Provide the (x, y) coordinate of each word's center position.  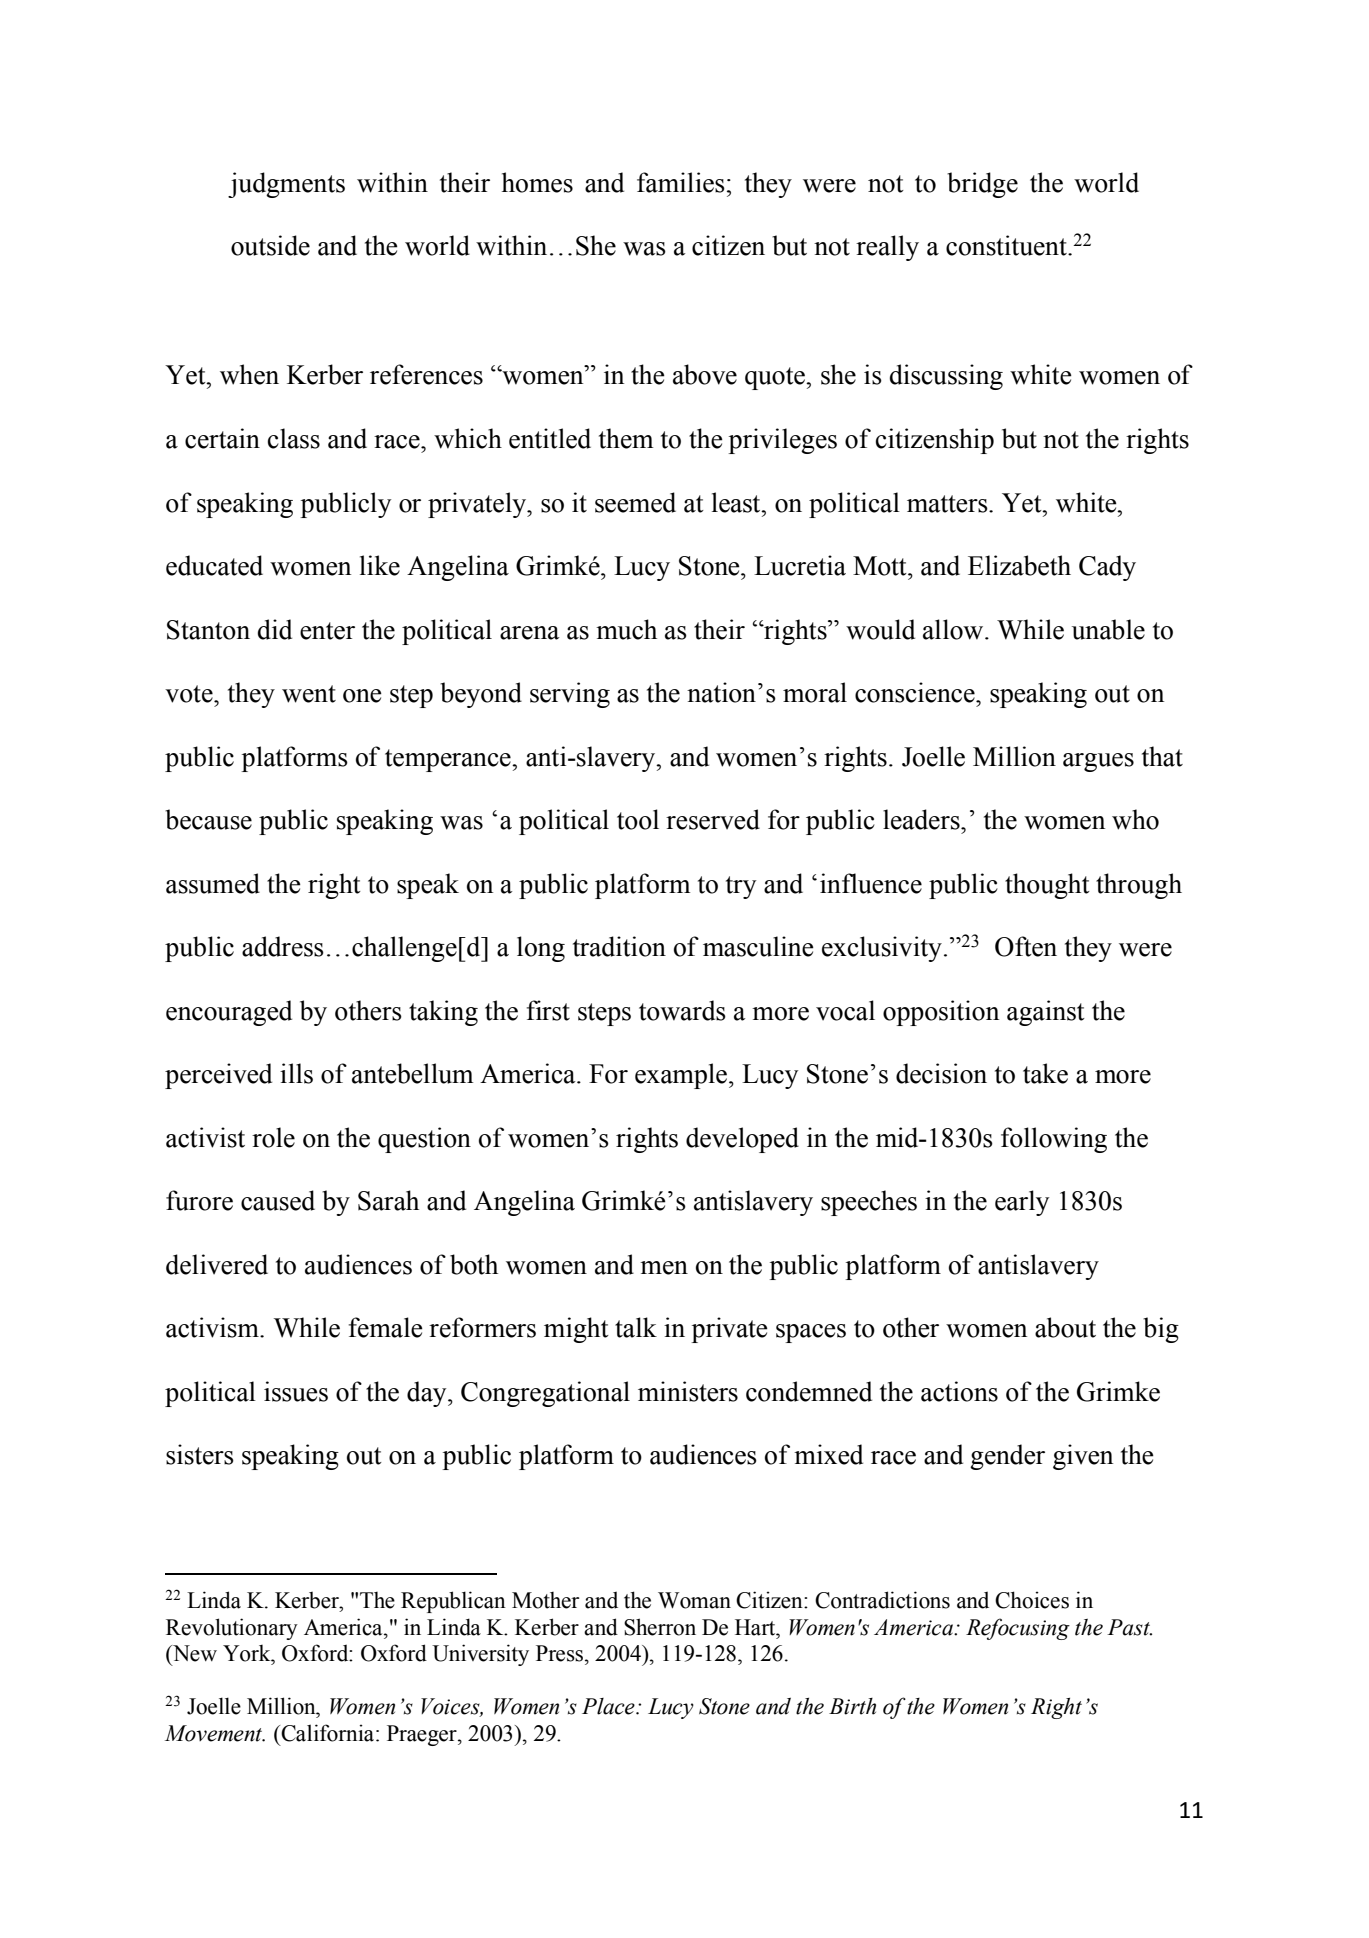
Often (1026, 946)
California (328, 1733)
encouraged (229, 1013)
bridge (982, 185)
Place (609, 1706)
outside (270, 245)
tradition (619, 946)
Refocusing (1018, 1629)
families (681, 182)
